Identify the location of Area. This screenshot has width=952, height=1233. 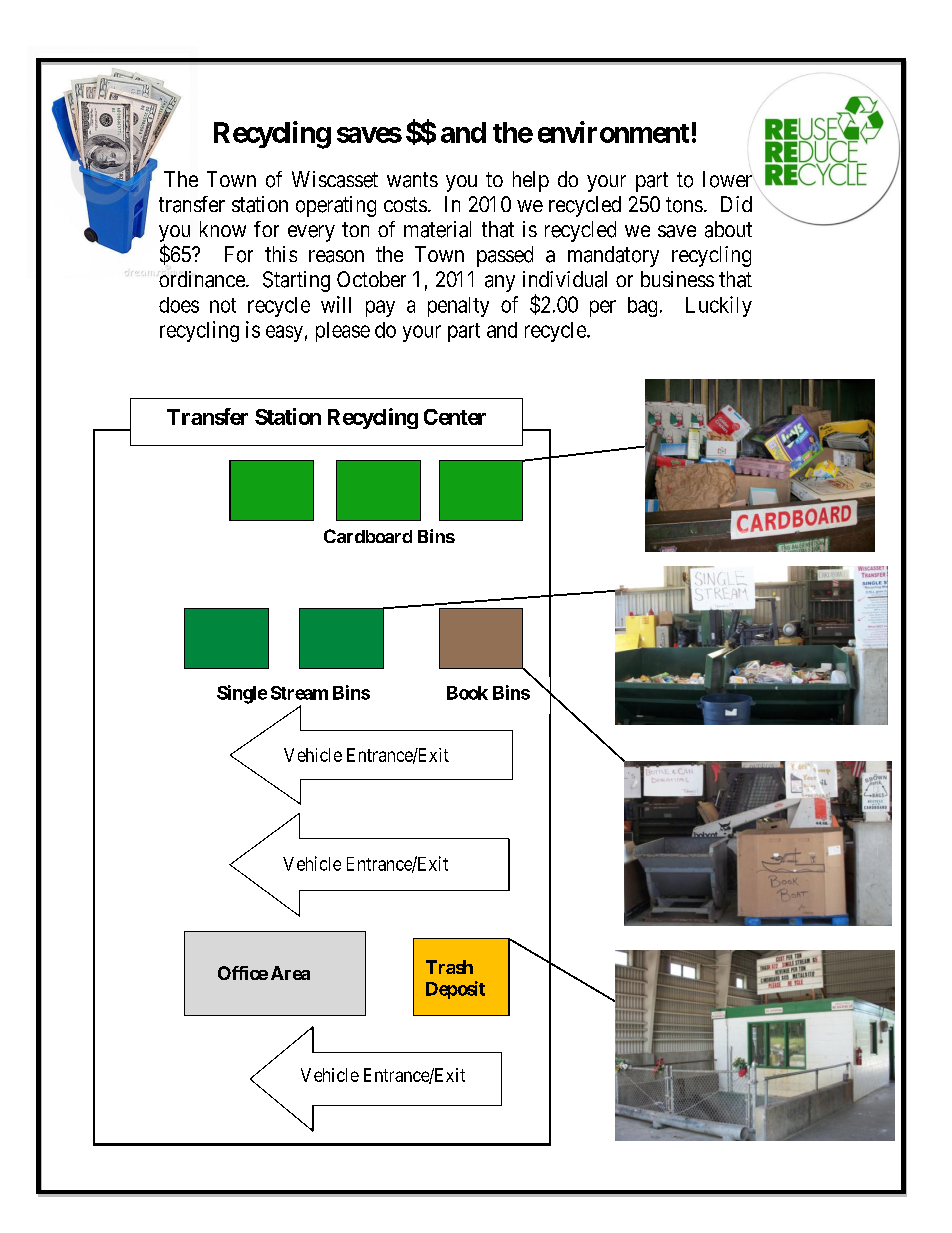
(290, 973).
